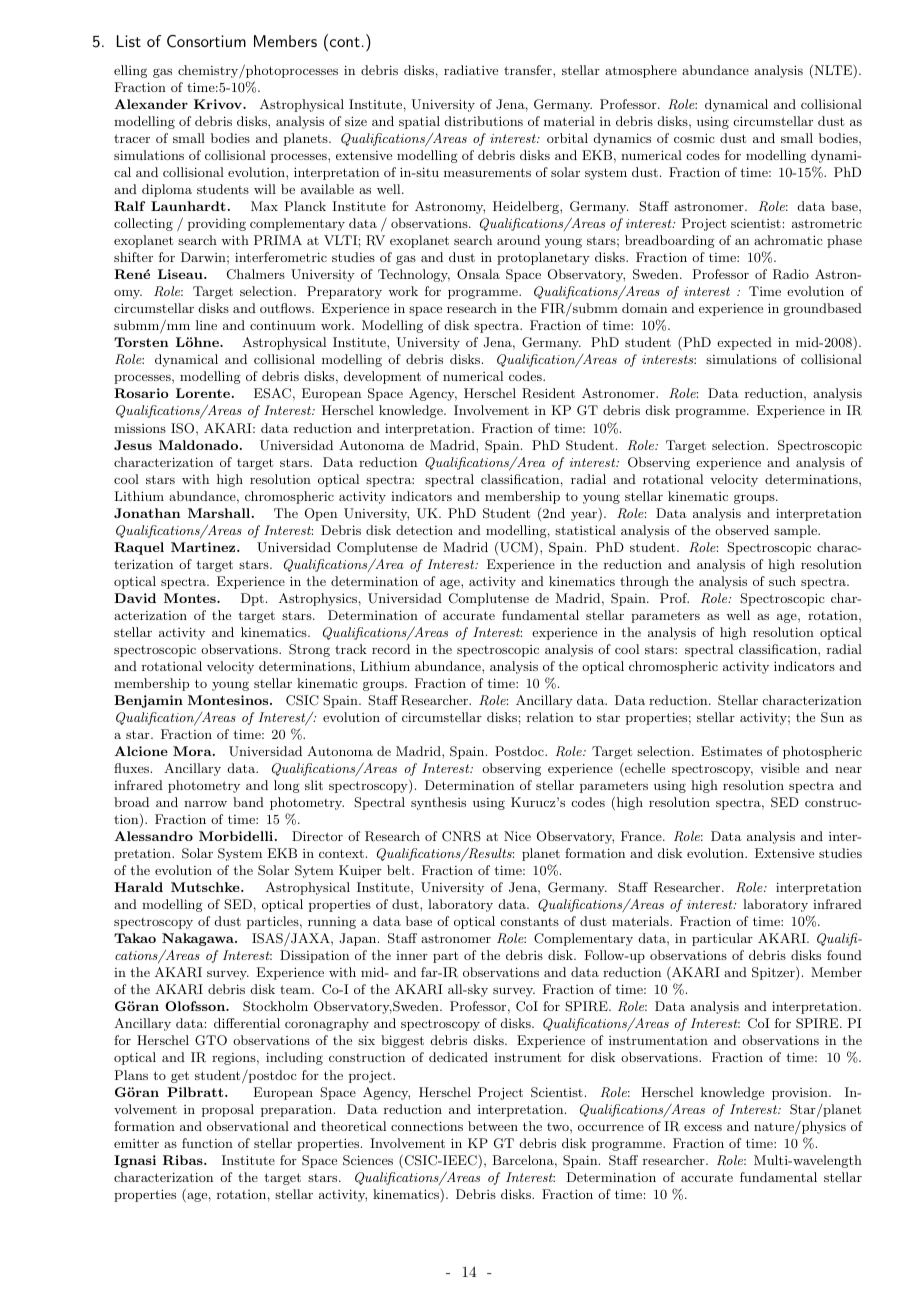 The height and width of the image is (1308, 924). I want to click on proposal, so click(228, 1110).
